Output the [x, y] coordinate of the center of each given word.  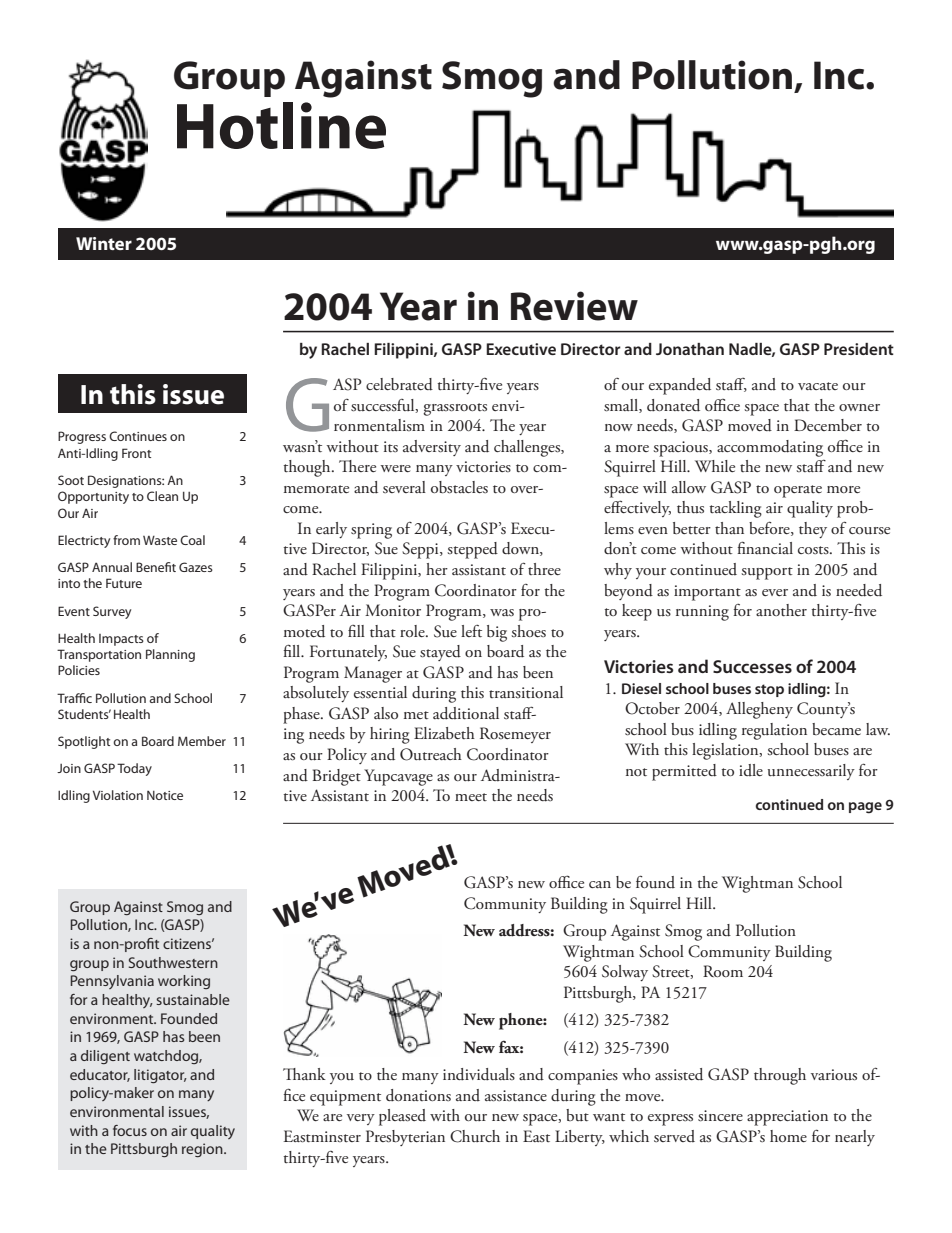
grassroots [455, 409]
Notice [165, 795]
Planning [170, 655]
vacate [818, 386]
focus [130, 1130]
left [471, 631]
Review [574, 306]
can [600, 884]
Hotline [281, 125]
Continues [138, 436]
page [865, 808]
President [859, 349]
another [781, 610]
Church [475, 1136]
